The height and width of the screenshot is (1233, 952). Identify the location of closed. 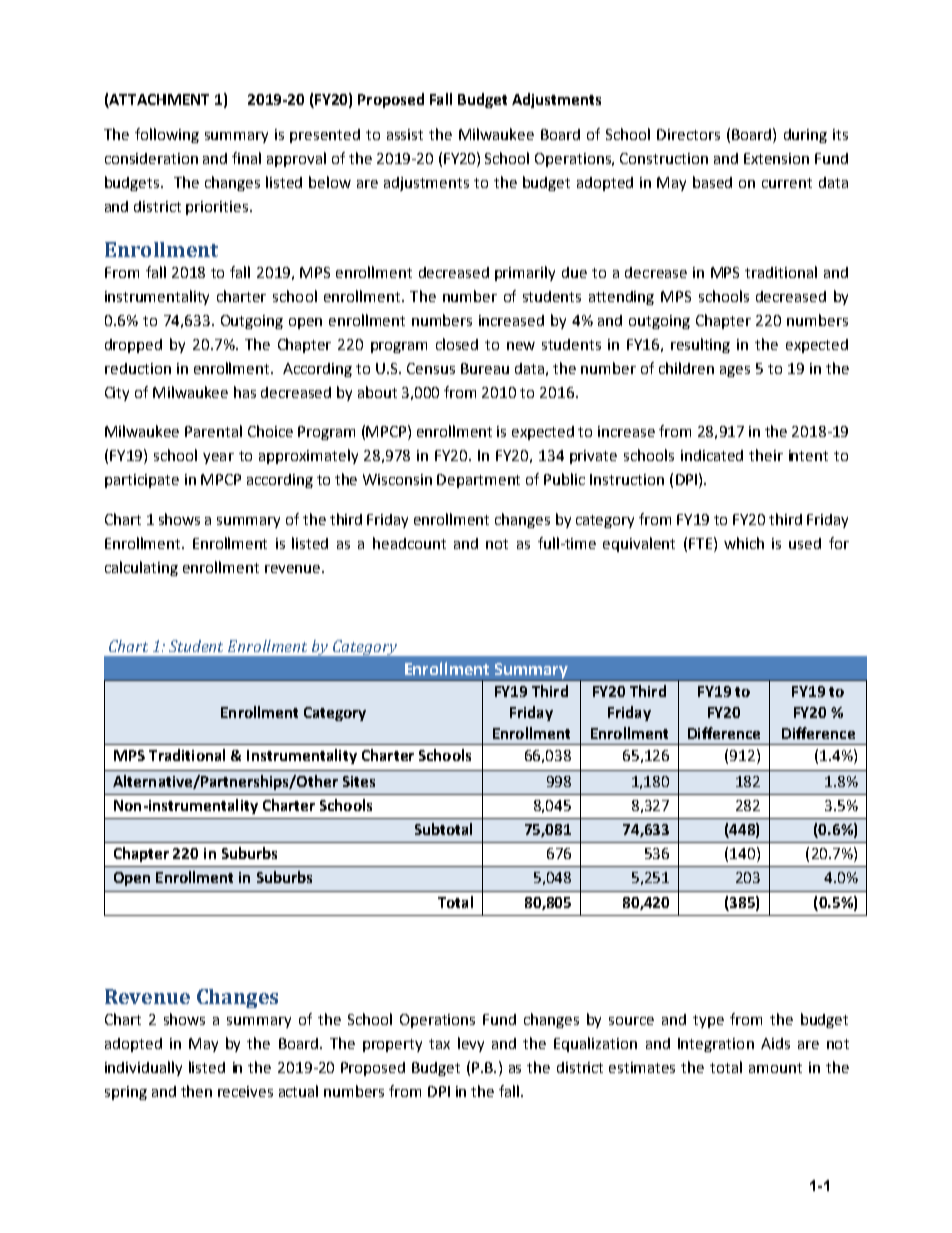
(457, 344).
